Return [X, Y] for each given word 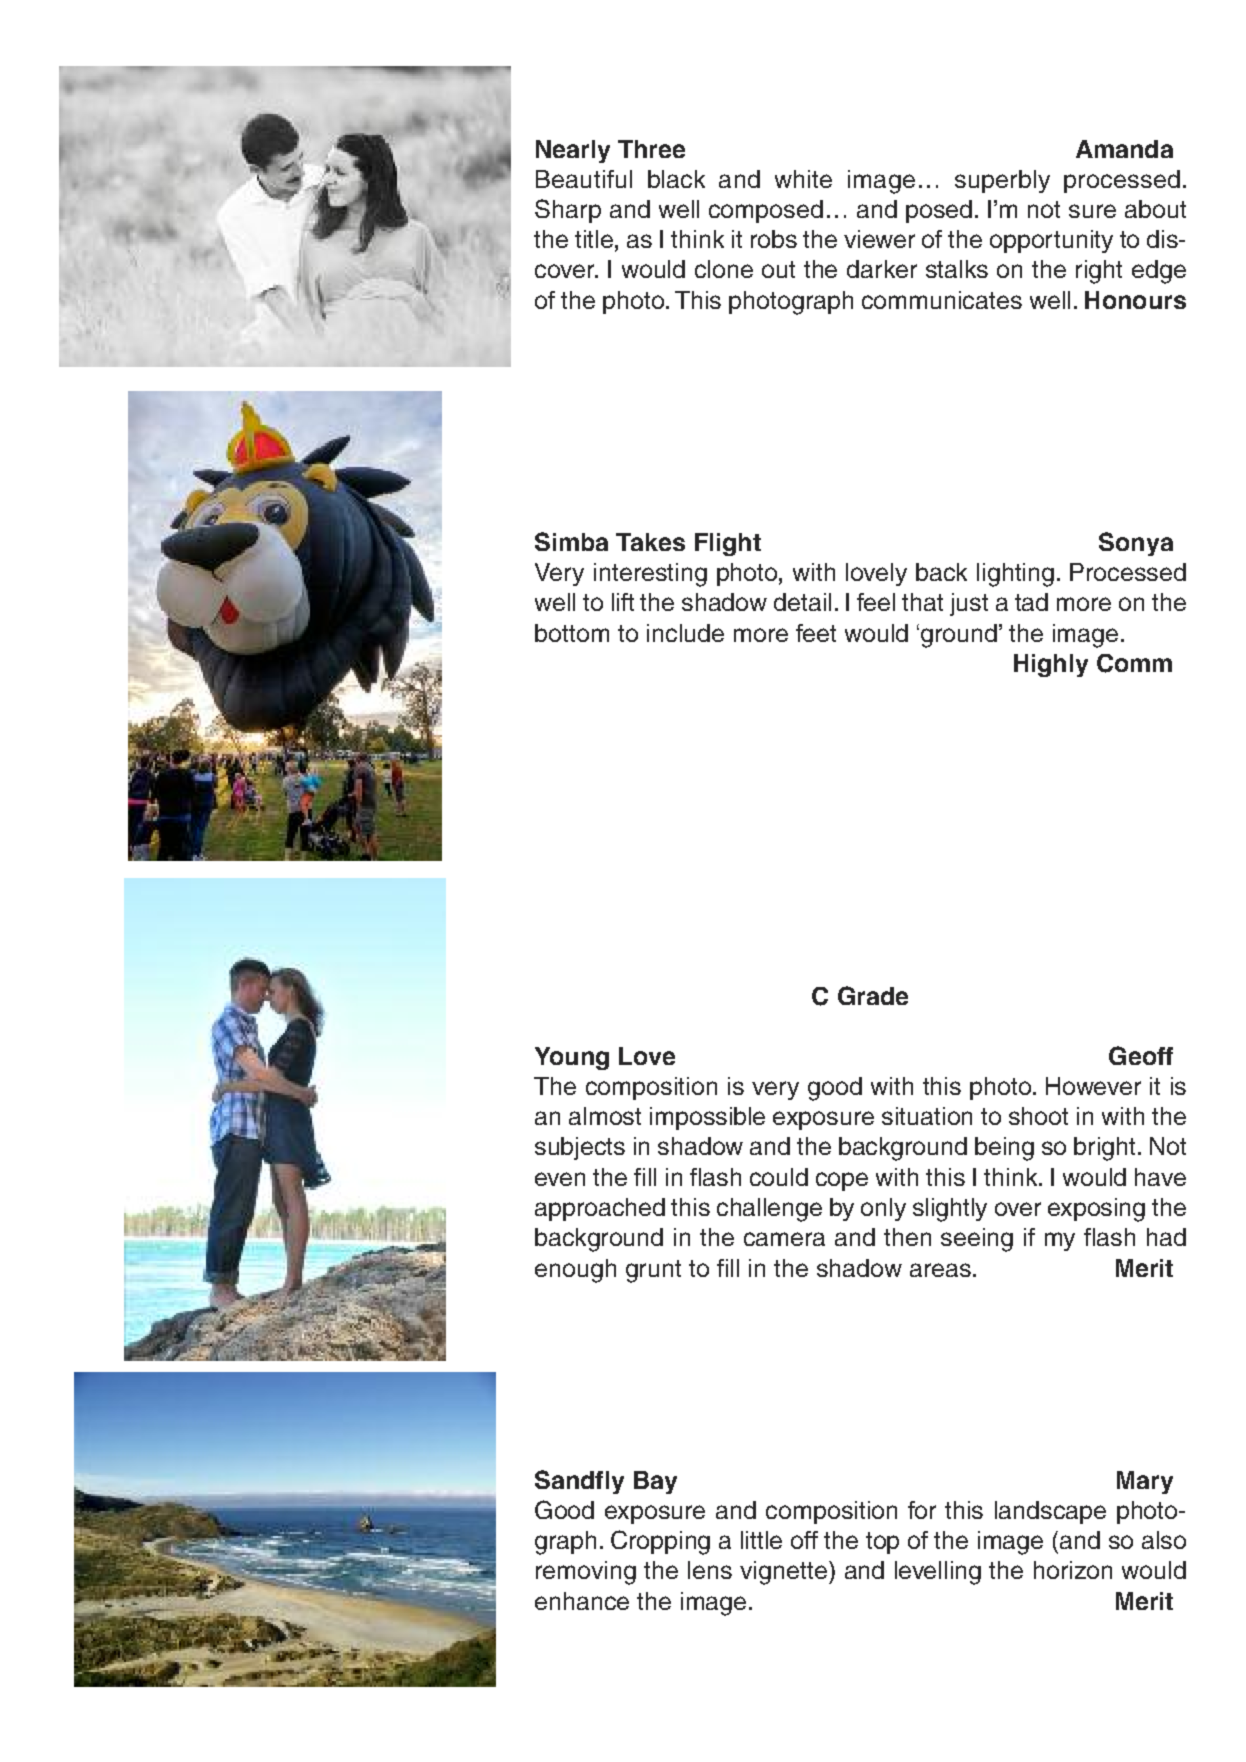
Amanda [1124, 149]
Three [651, 149]
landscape [1050, 1512]
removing [586, 1573]
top [882, 1543]
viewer [879, 239]
